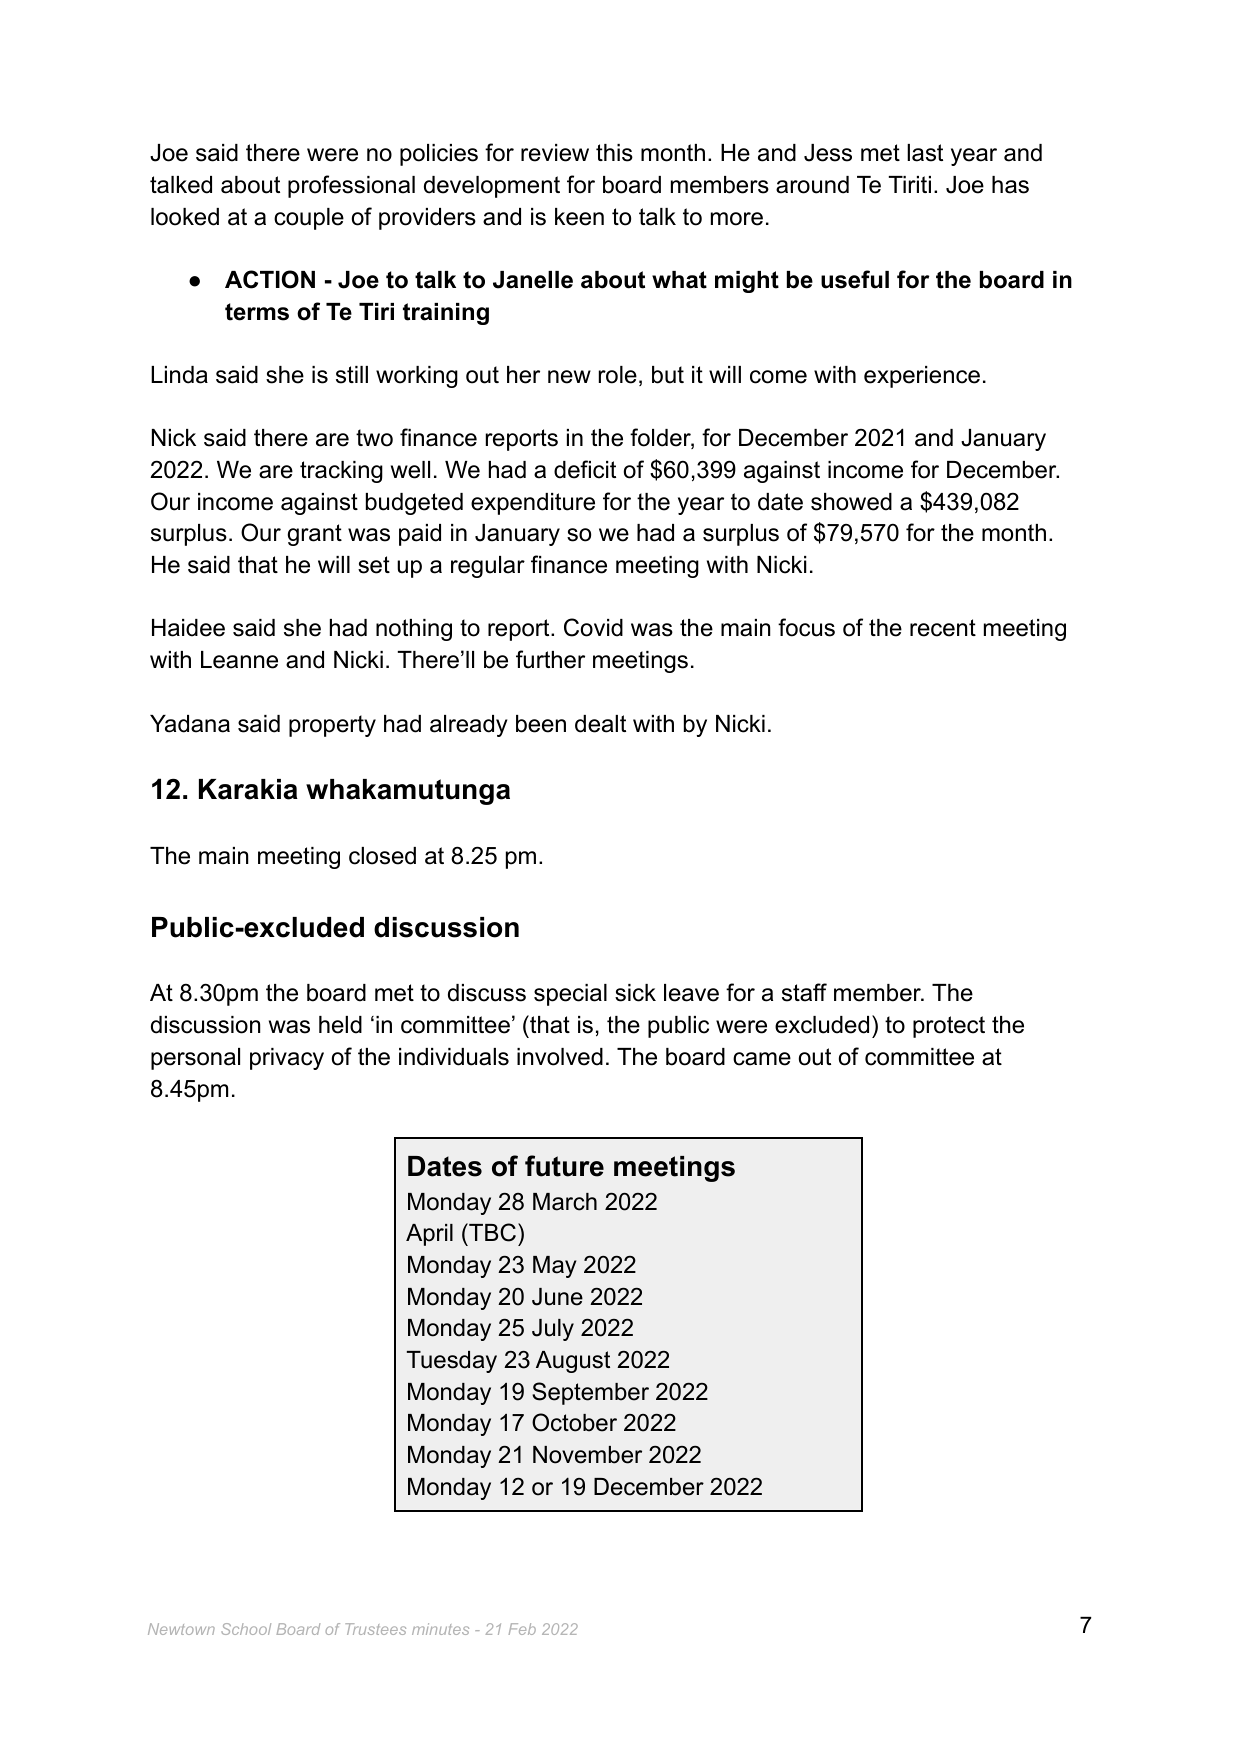 This image has width=1242, height=1754. What do you see at coordinates (579, 217) in the image?
I see `keen` at bounding box center [579, 217].
